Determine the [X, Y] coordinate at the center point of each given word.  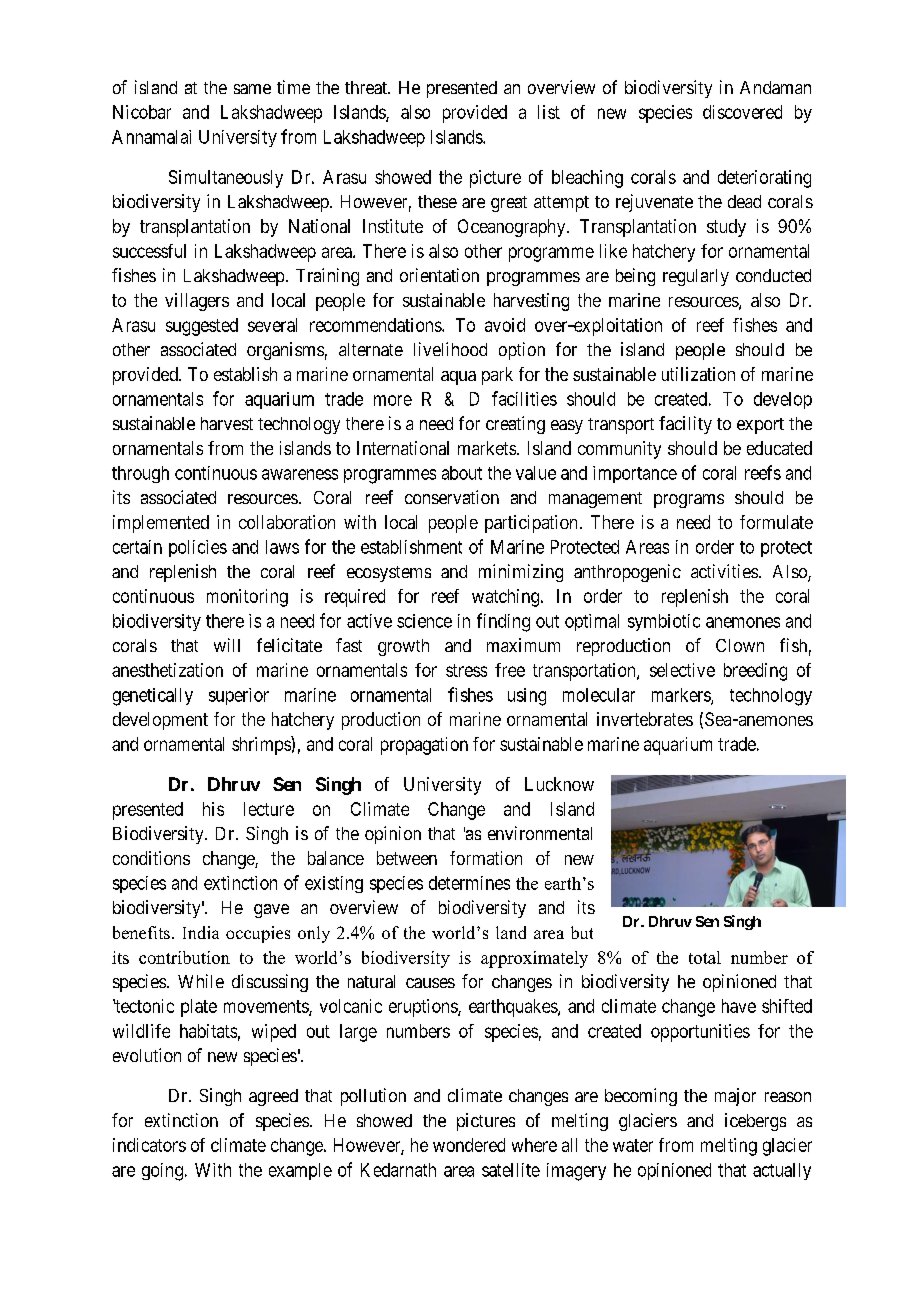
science [424, 621]
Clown [740, 645]
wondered [469, 1145]
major [735, 1097]
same [252, 89]
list [549, 112]
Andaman [775, 87]
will [227, 645]
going [162, 1172]
